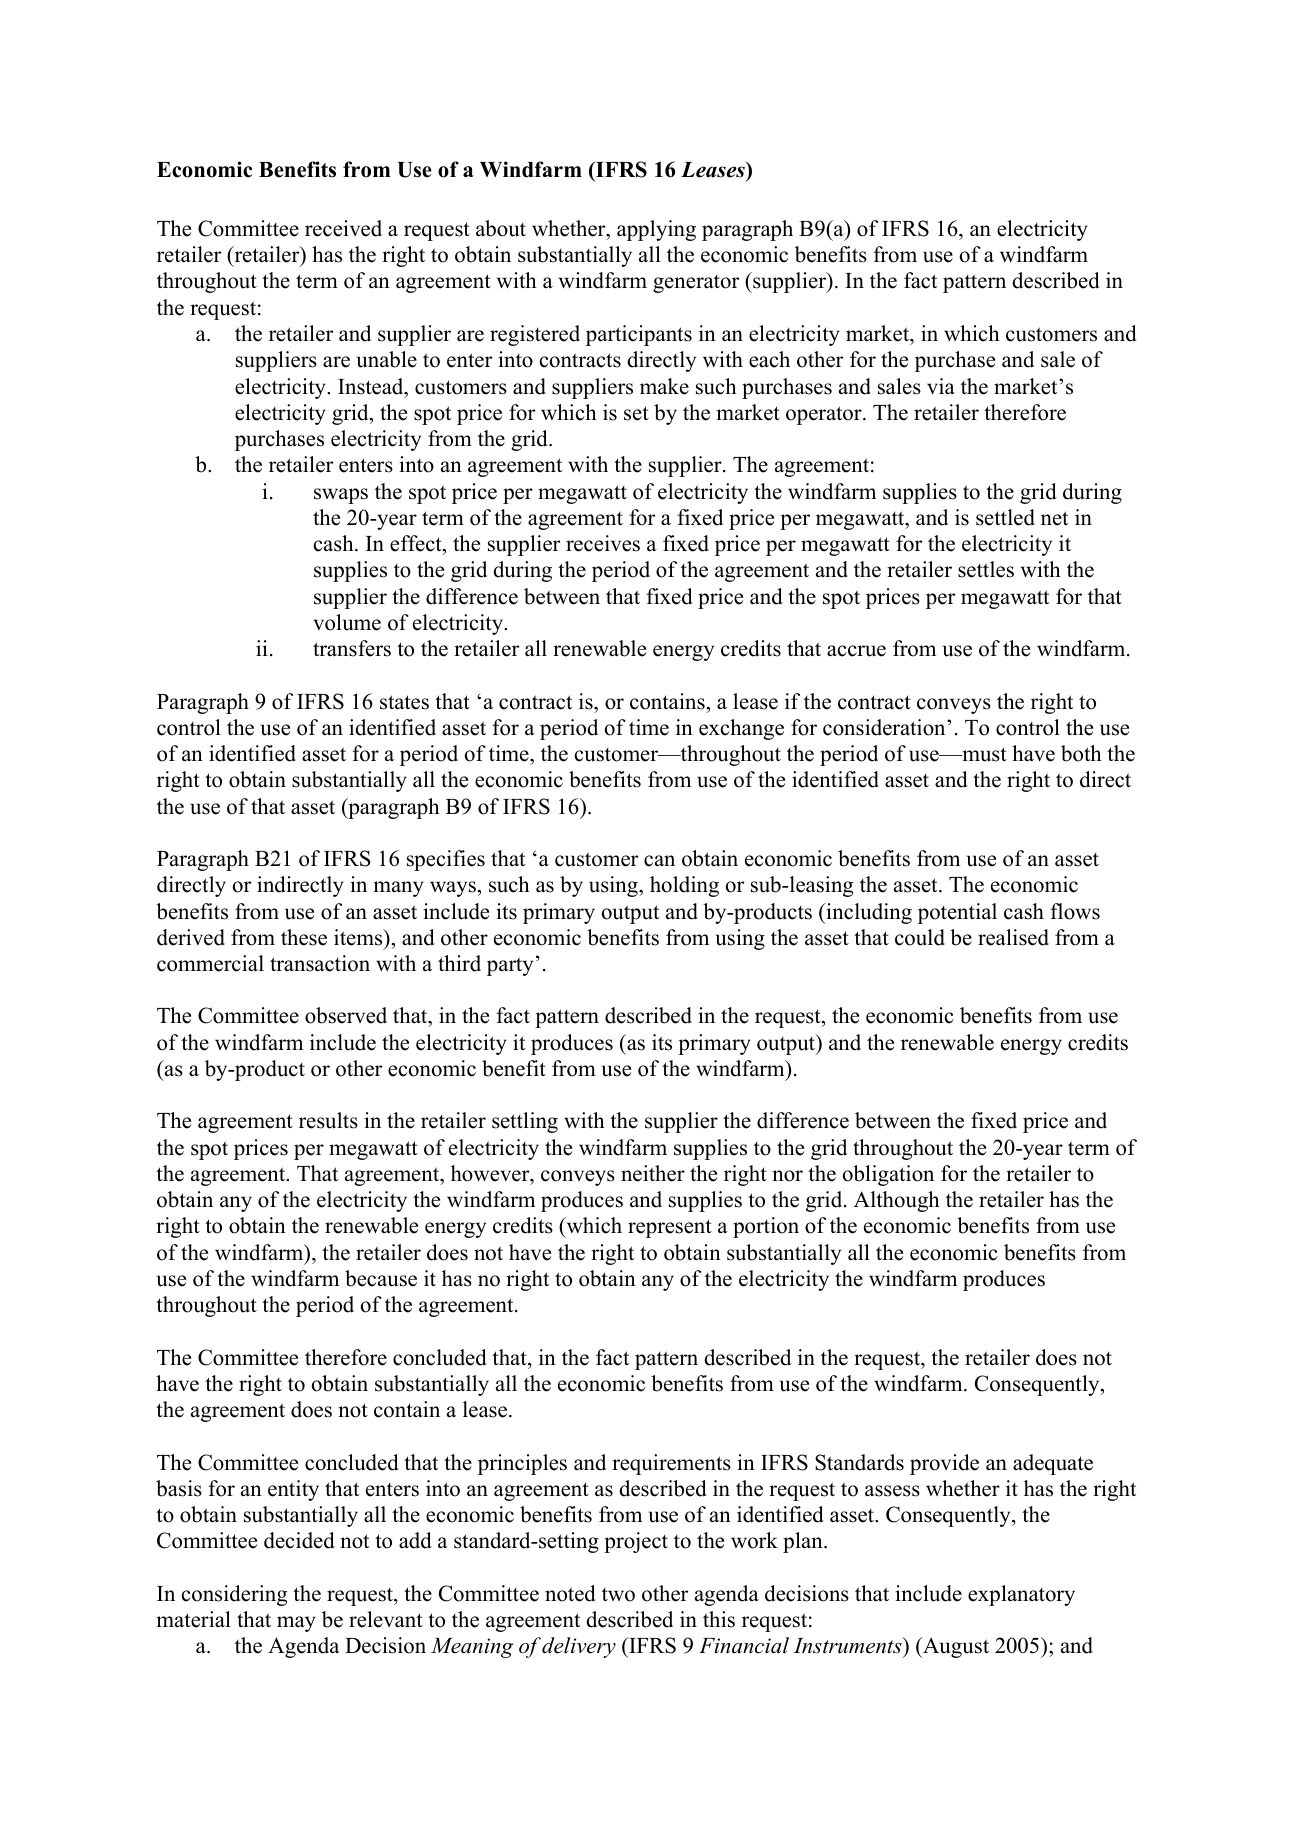  What do you see at coordinates (296, 1624) in the document?
I see `may` at bounding box center [296, 1624].
